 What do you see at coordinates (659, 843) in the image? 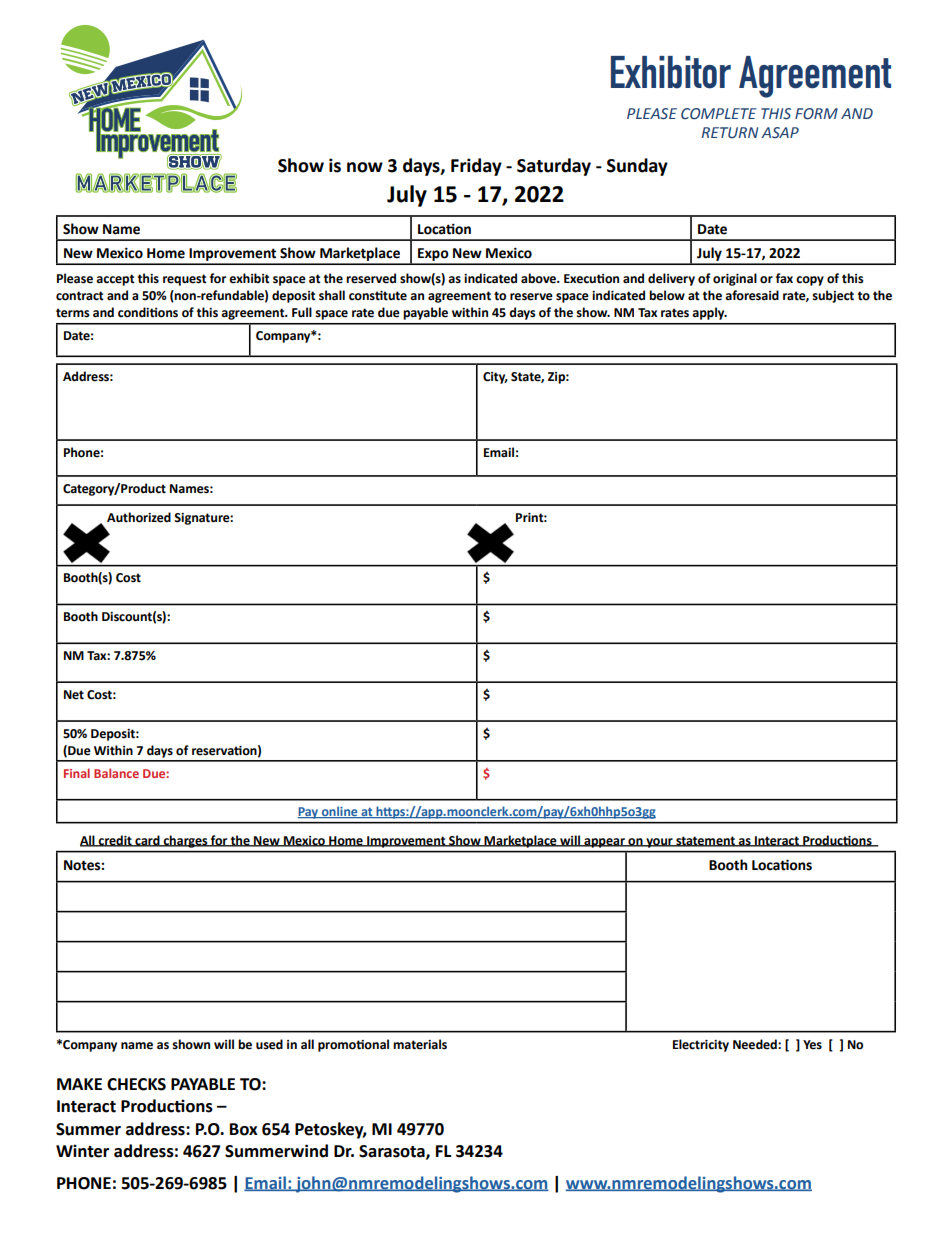
I see `your` at bounding box center [659, 843].
